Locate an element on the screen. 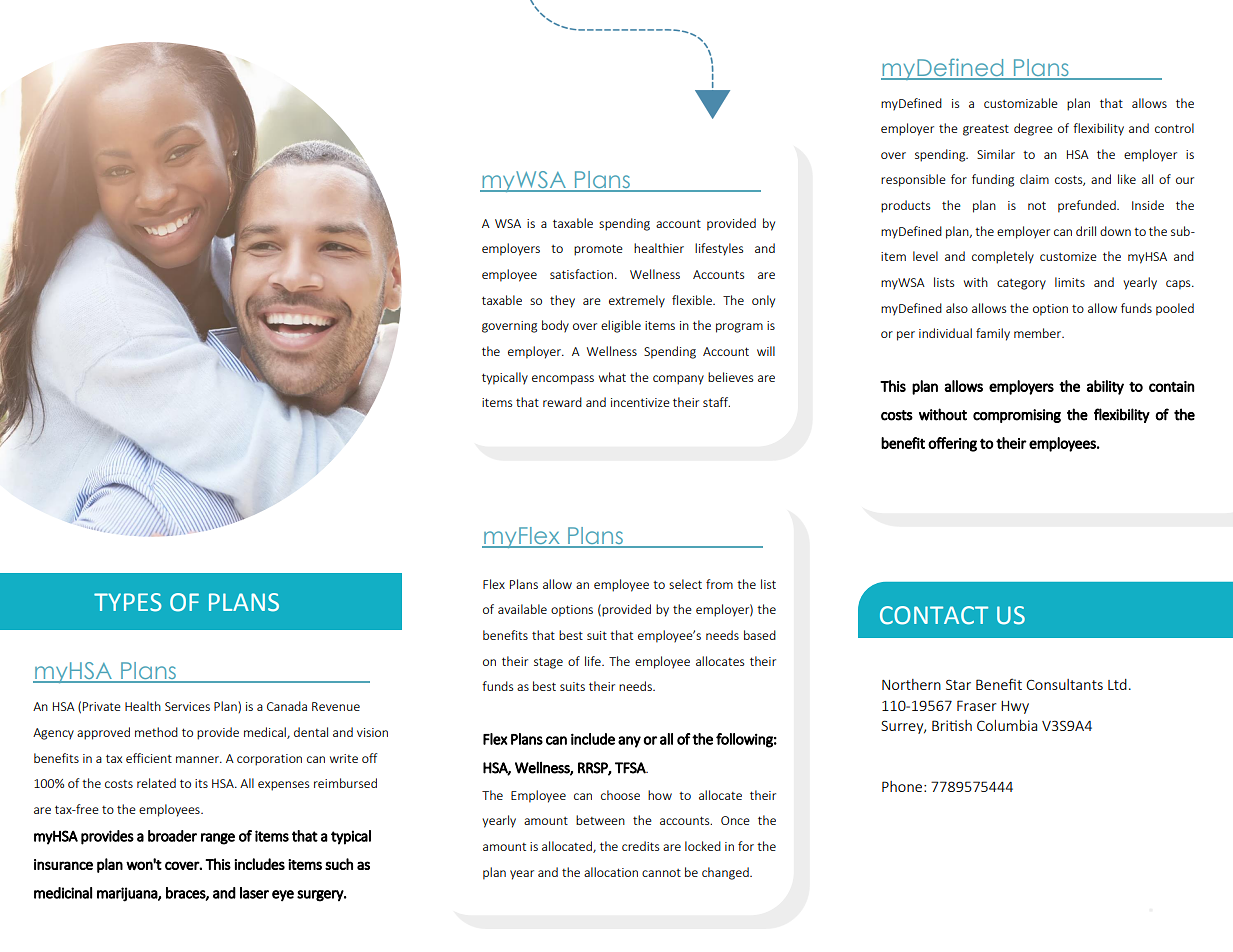  degree is located at coordinates (1033, 129).
